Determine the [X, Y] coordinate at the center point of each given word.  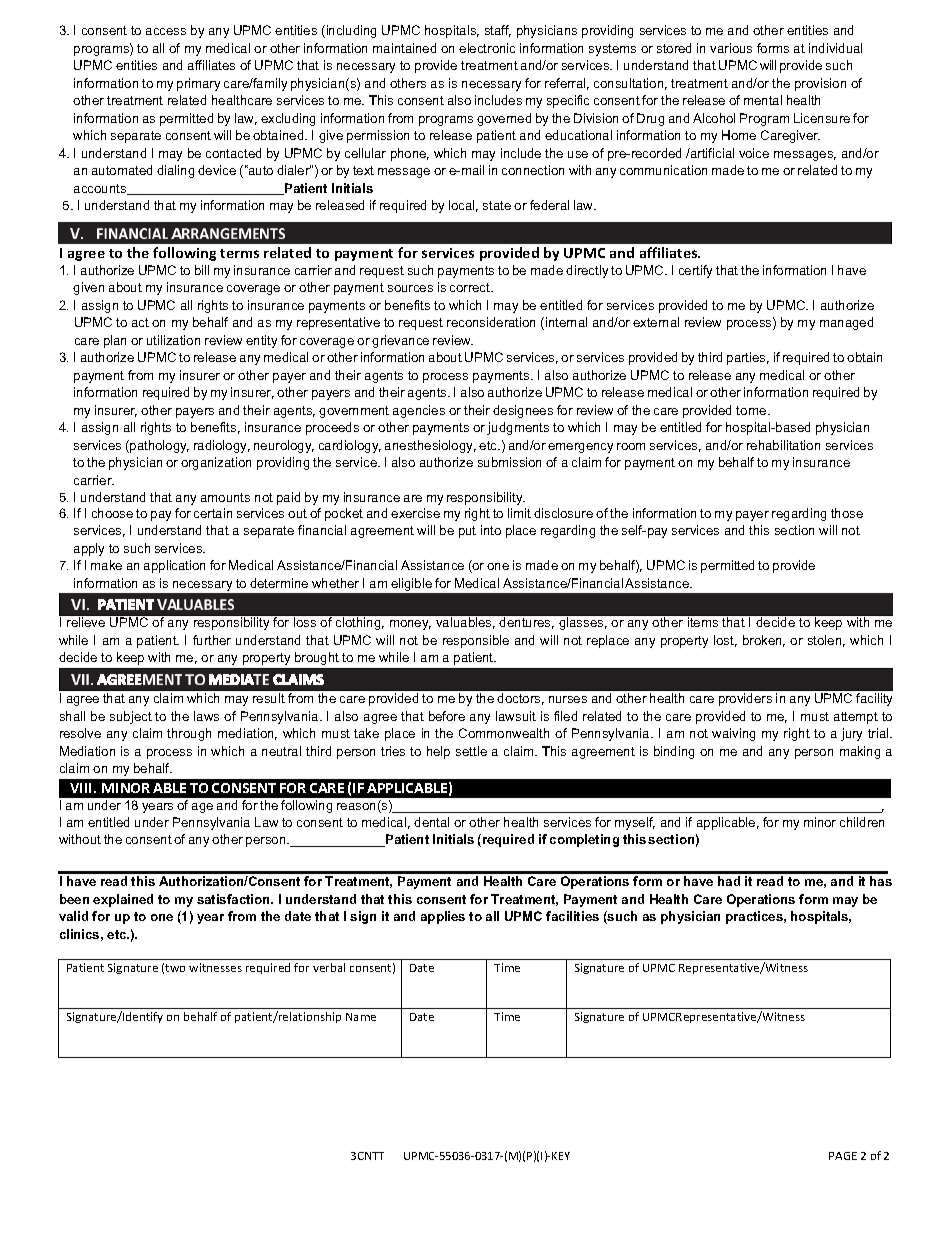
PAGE [843, 1156]
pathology [158, 446]
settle [471, 751]
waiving [733, 734]
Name [361, 1017]
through [189, 734]
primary [198, 84]
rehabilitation [783, 445]
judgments [518, 428]
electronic [487, 48]
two [175, 968]
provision [820, 84]
